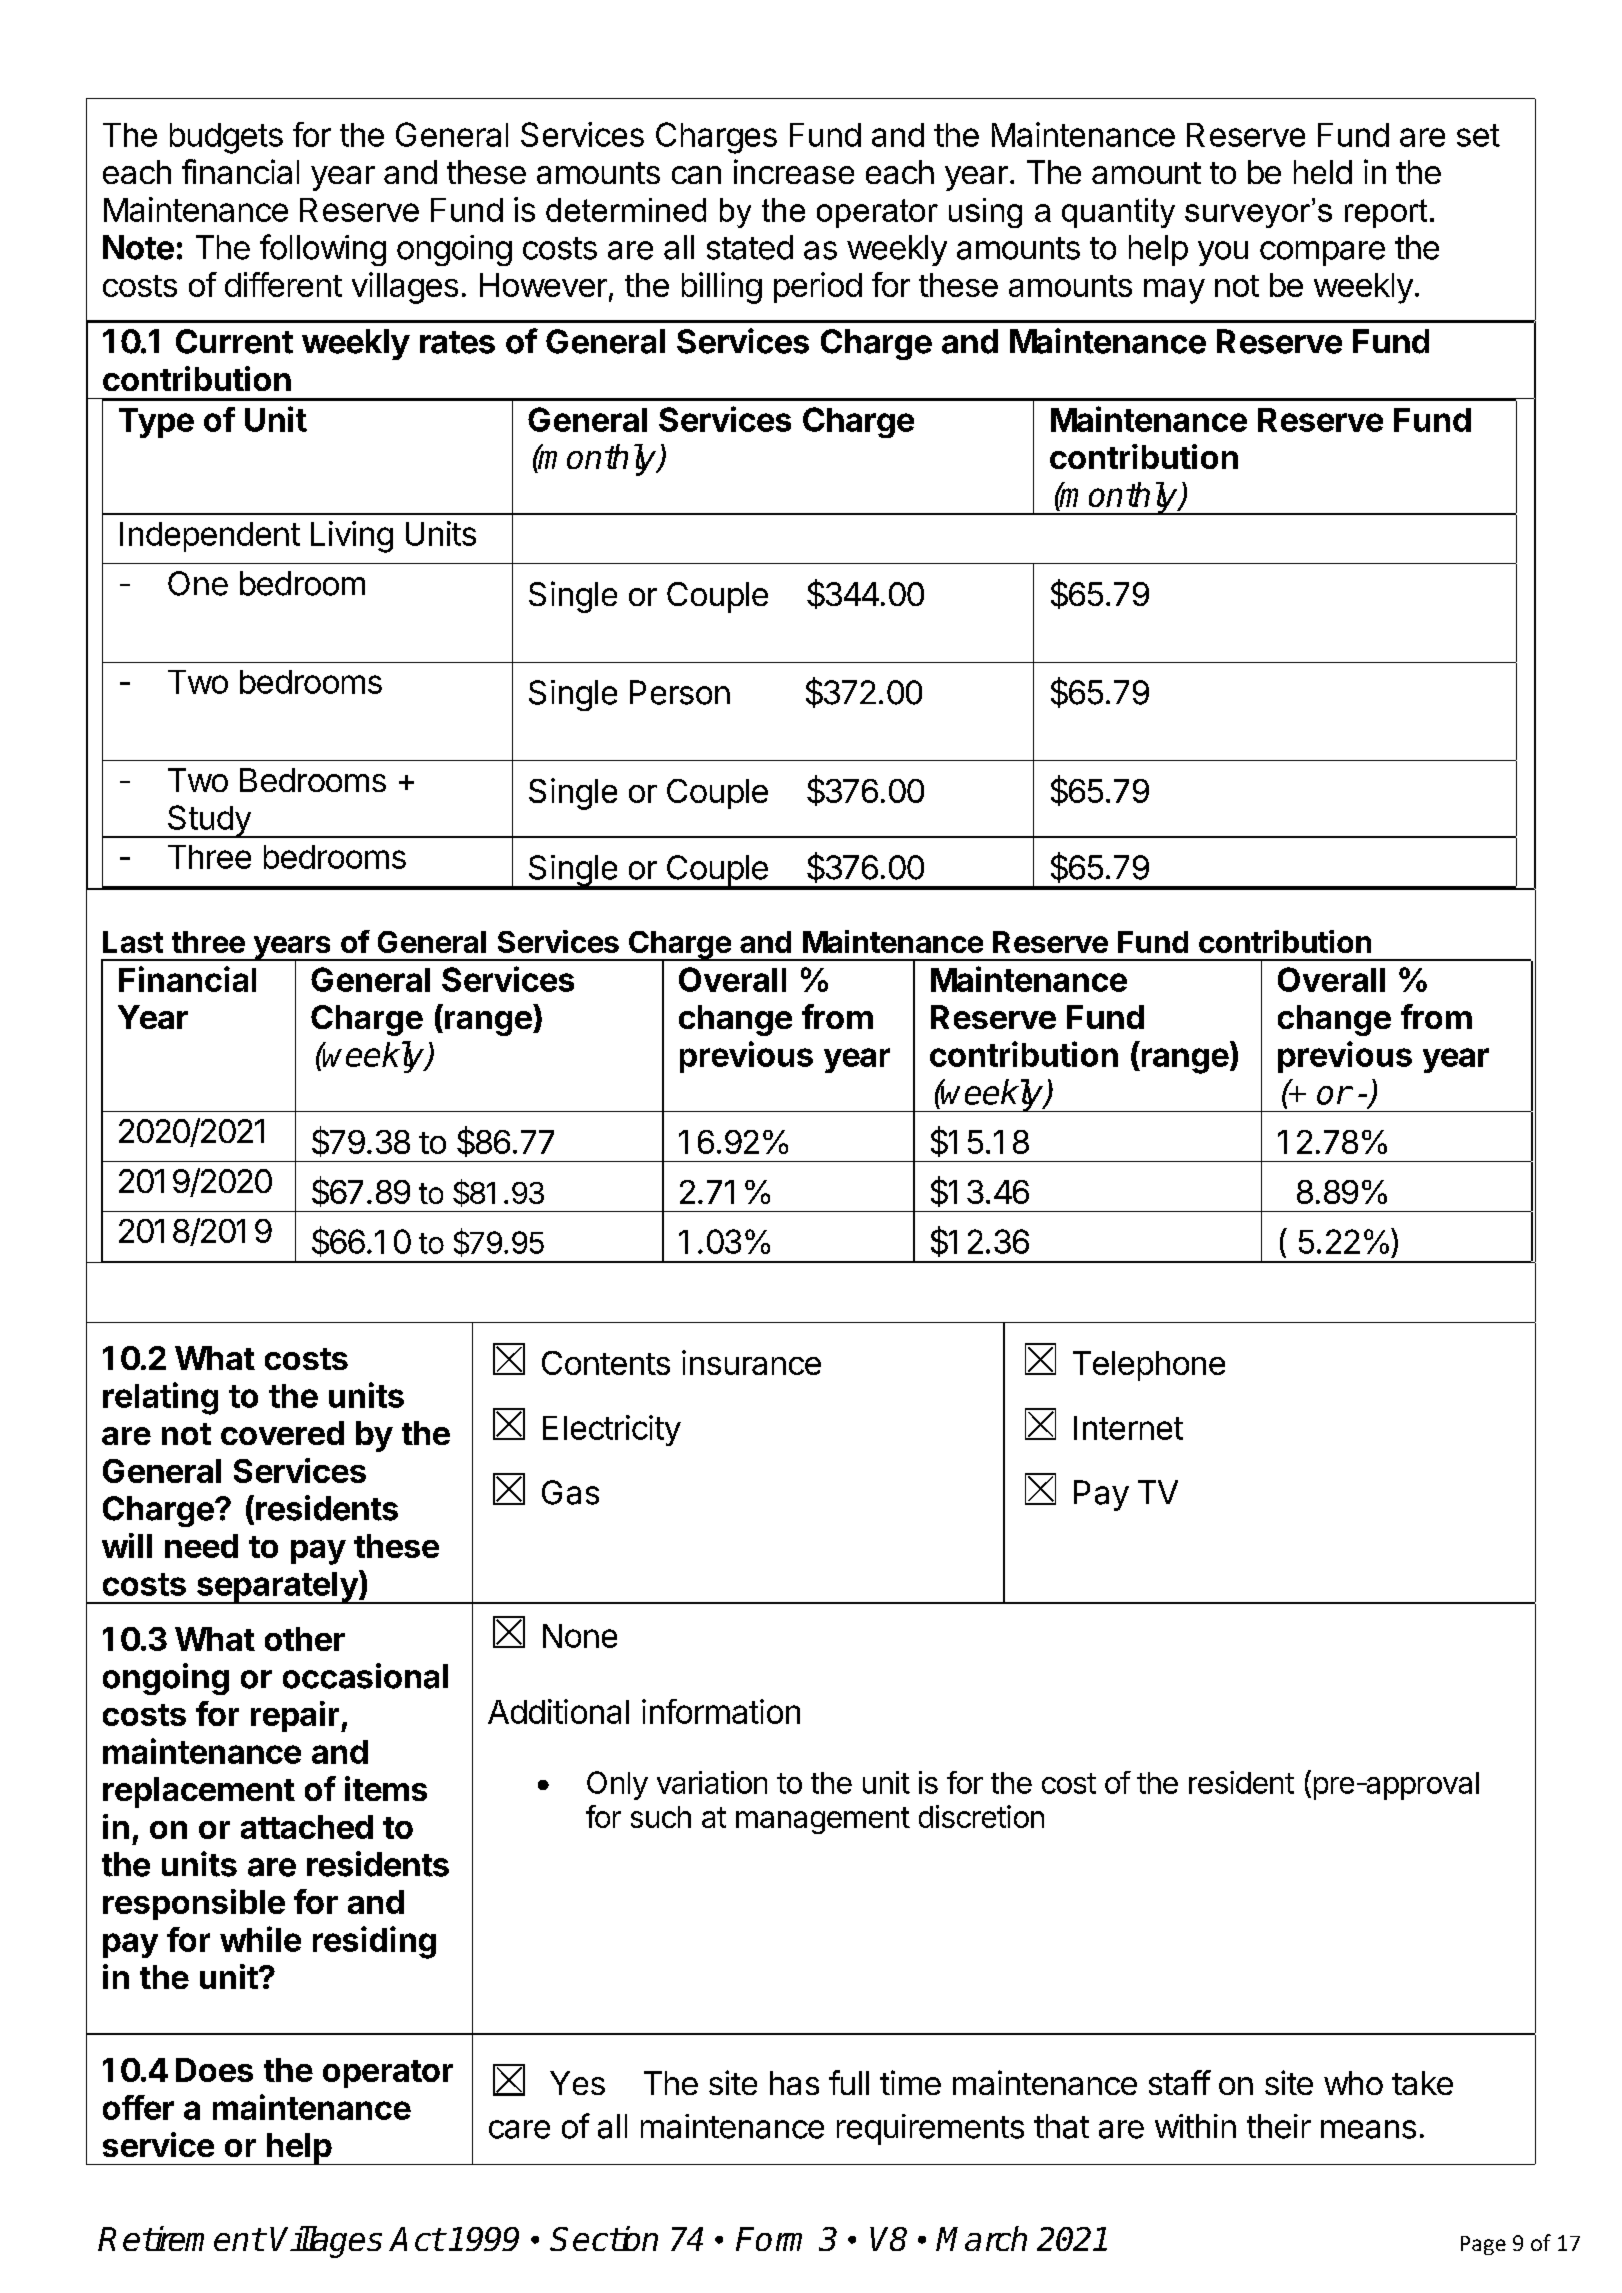 The width and height of the screenshot is (1622, 2293). I want to click on may, so click(1174, 291).
